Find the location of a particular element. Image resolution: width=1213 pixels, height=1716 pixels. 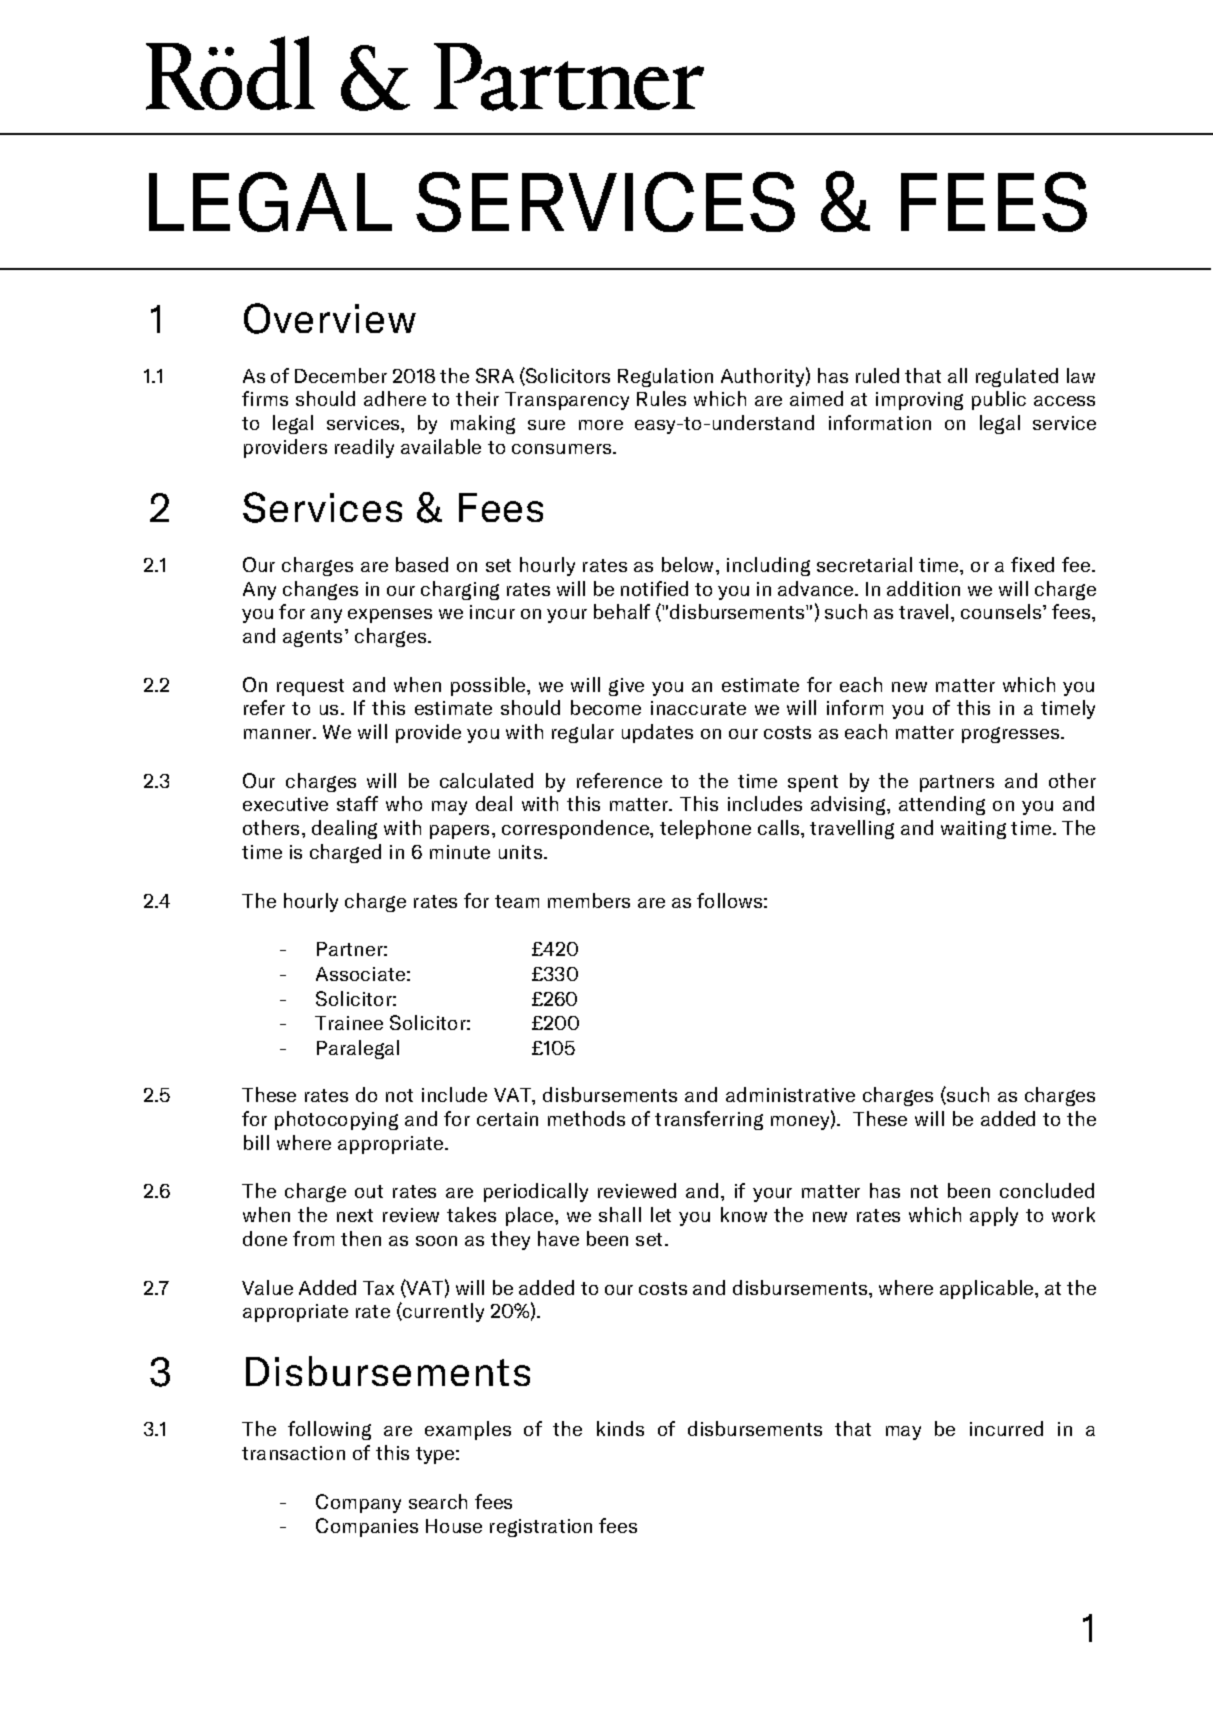

members is located at coordinates (589, 900).
